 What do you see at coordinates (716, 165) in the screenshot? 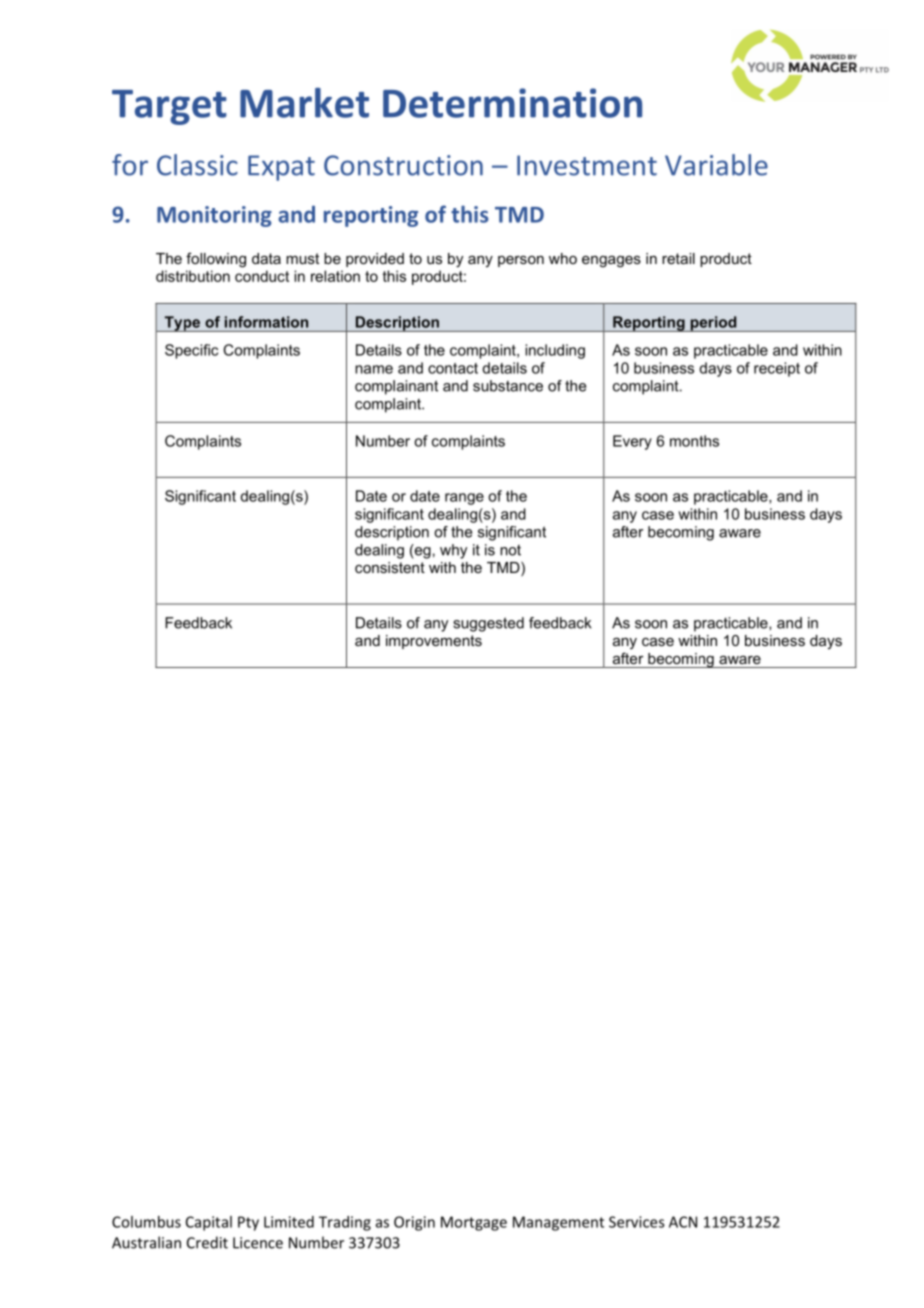
I see `Variable` at bounding box center [716, 165].
